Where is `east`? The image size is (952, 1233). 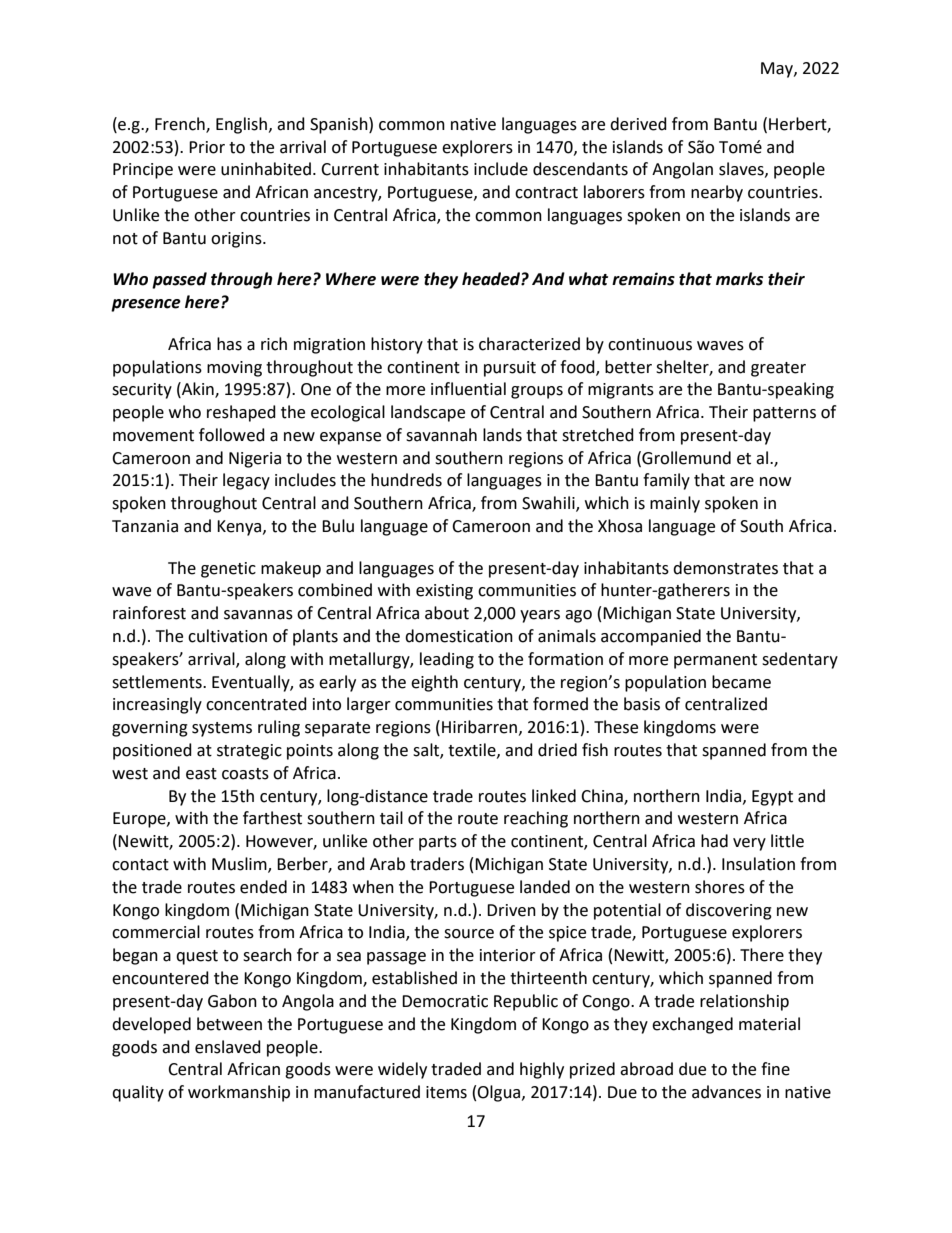 east is located at coordinates (201, 774).
